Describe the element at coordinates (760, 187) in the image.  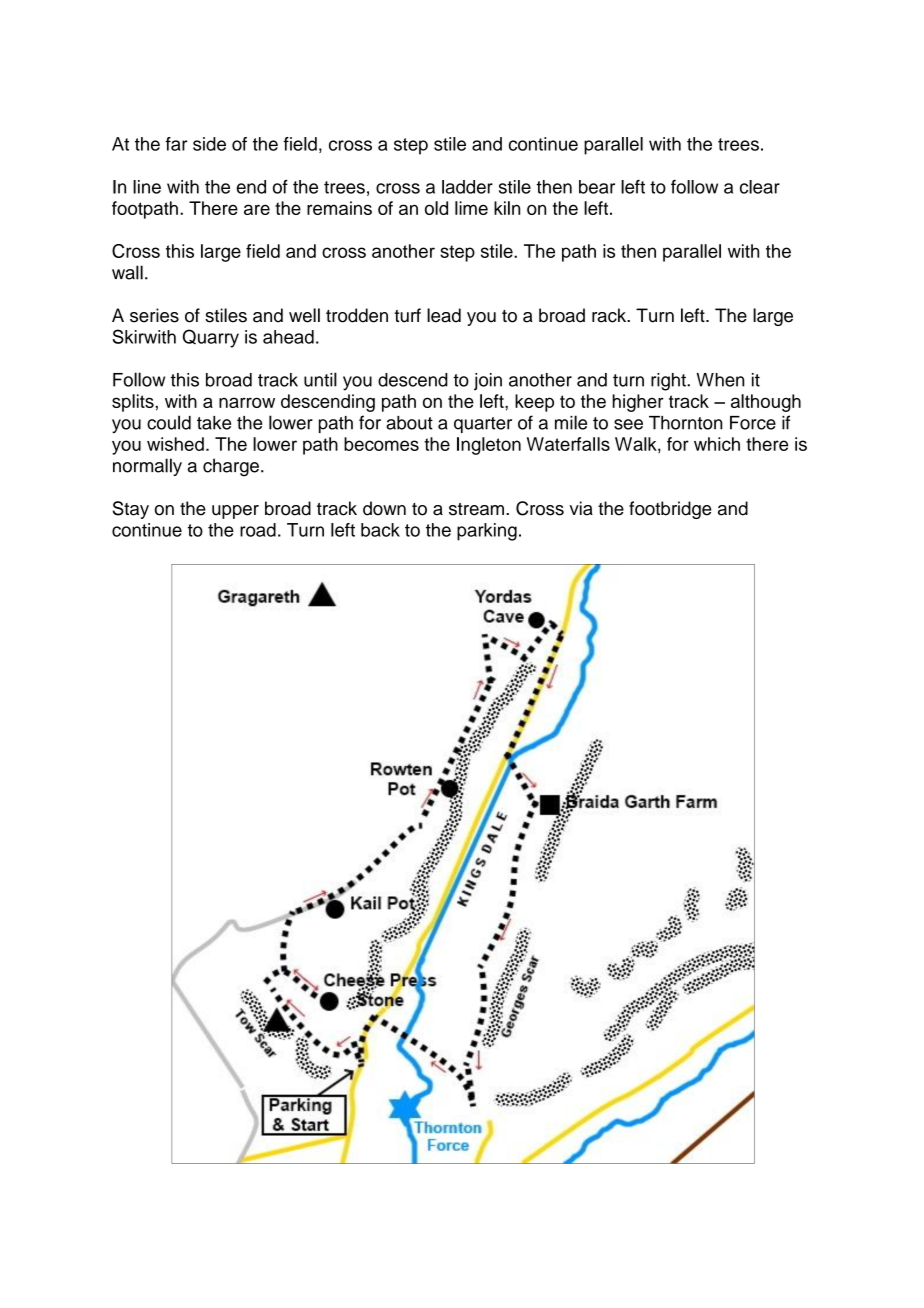
I see `clear` at that location.
